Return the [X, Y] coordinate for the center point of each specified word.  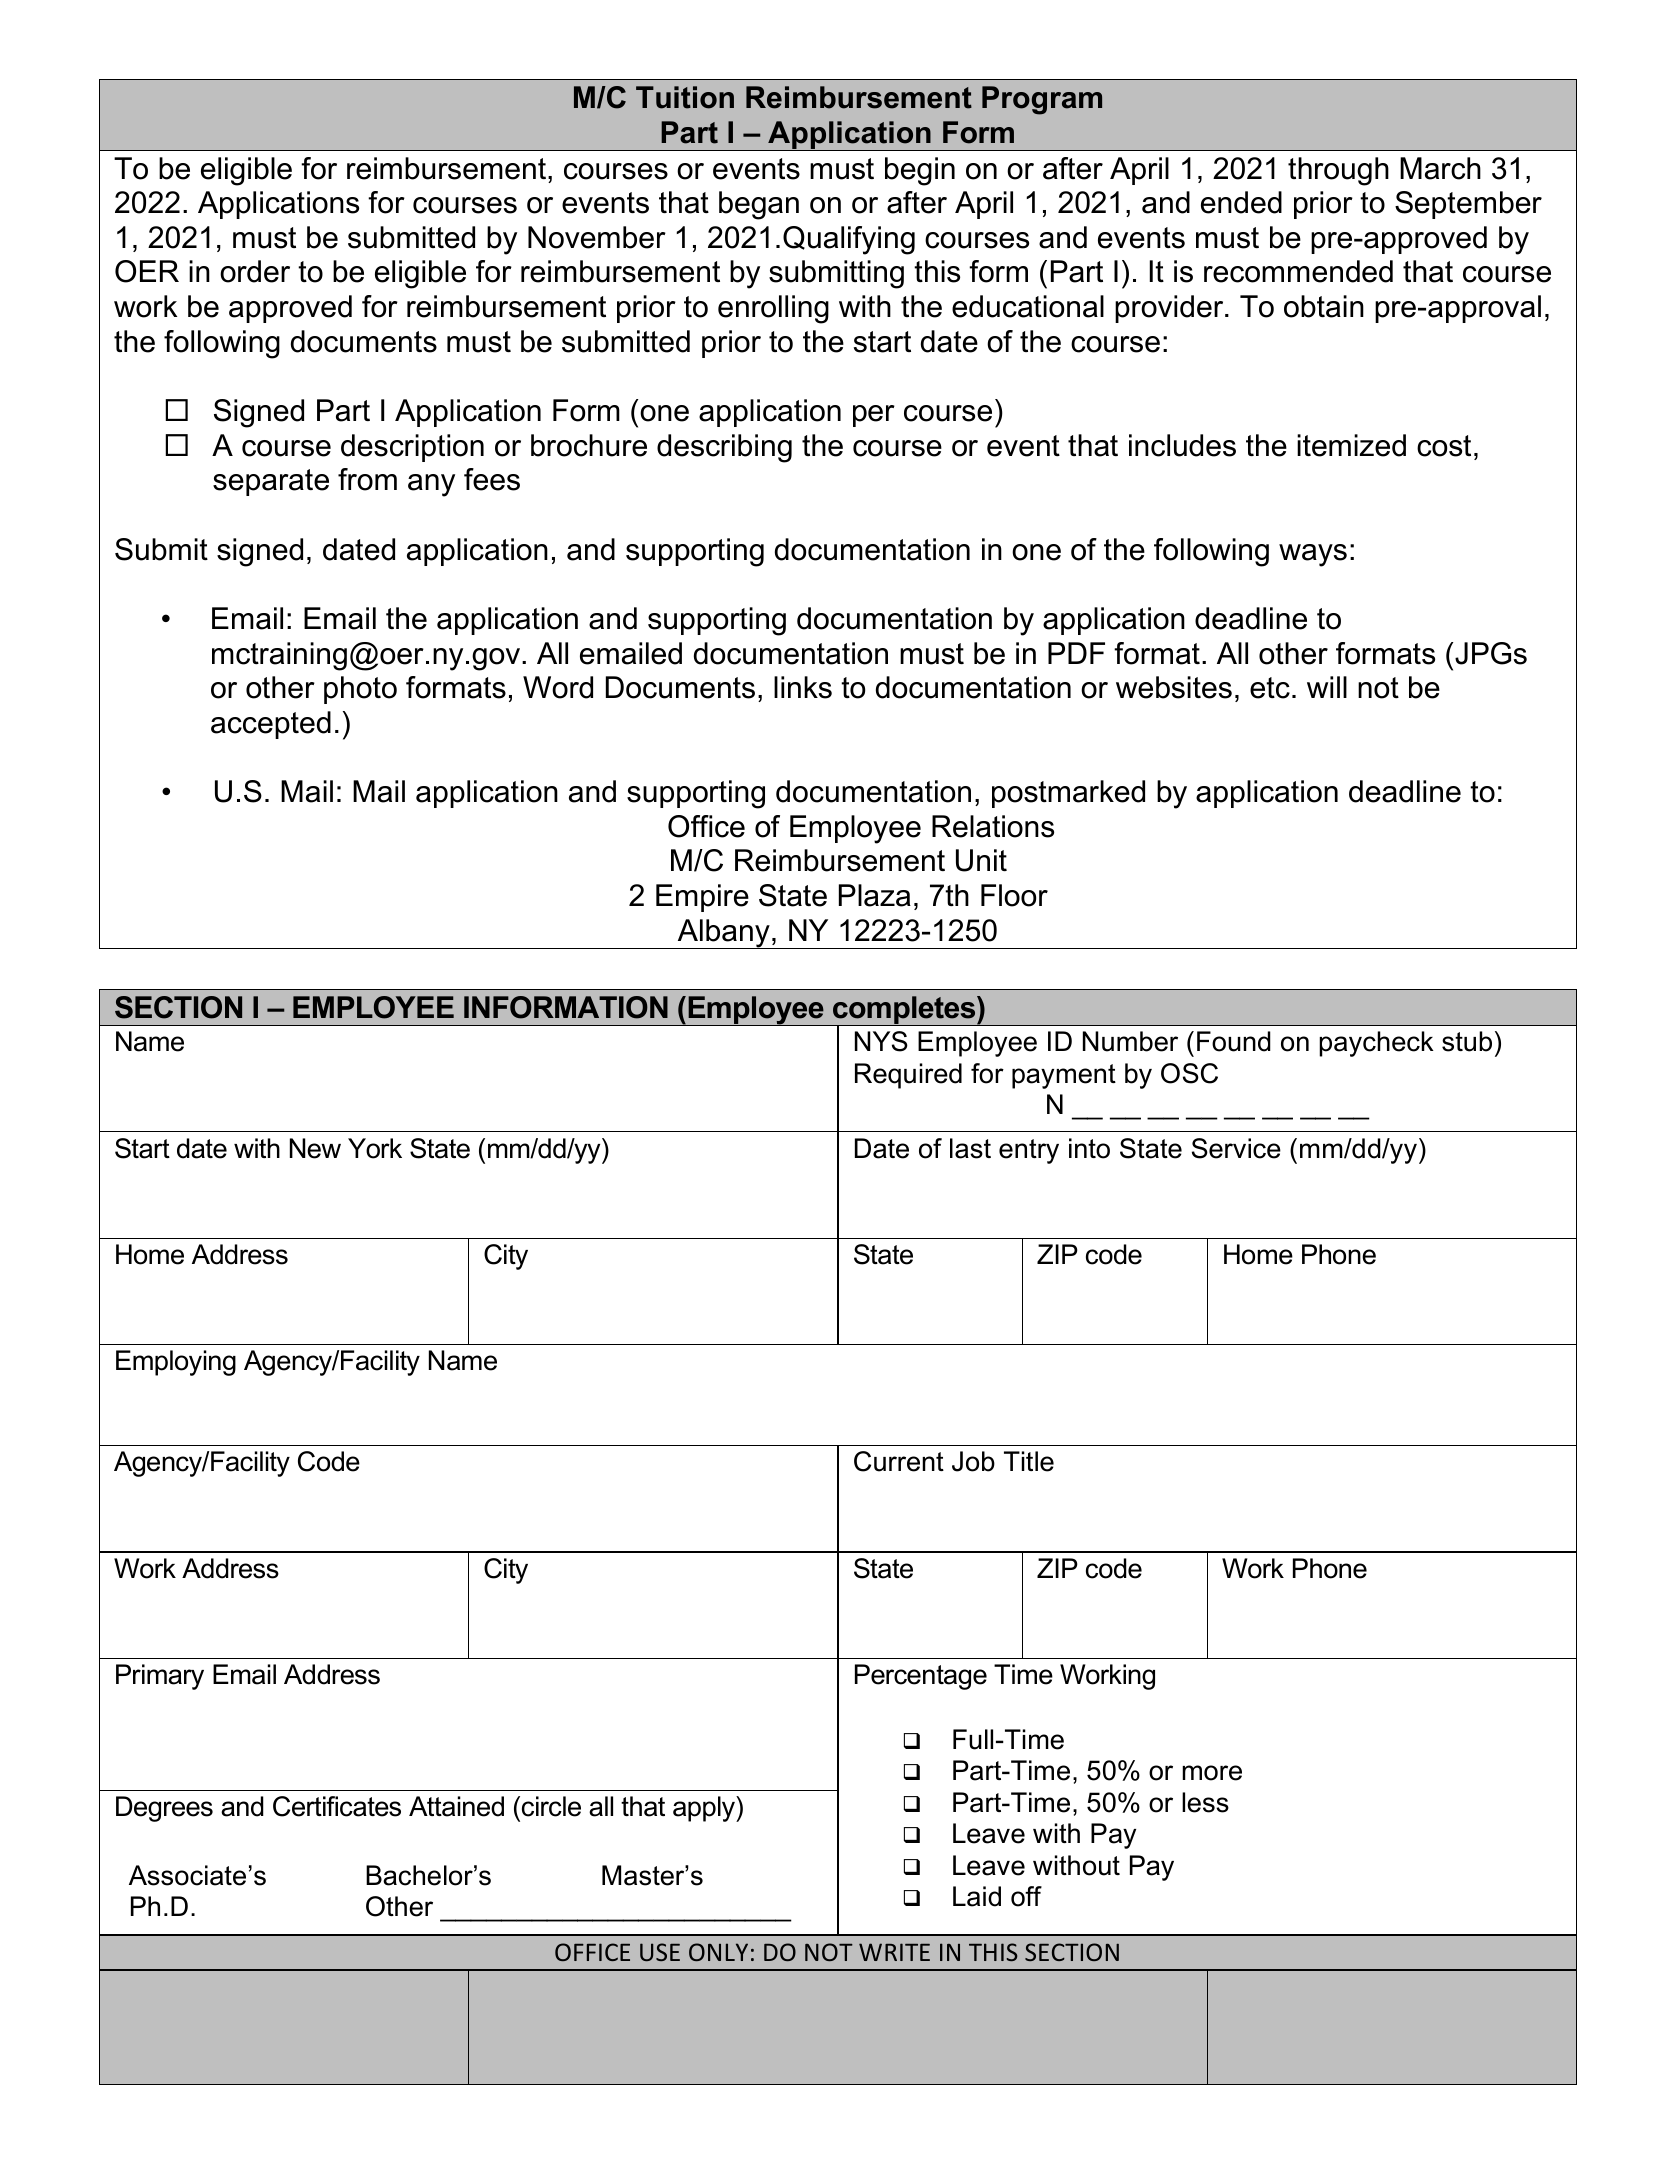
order [255, 271]
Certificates [337, 1806]
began [759, 205]
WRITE [894, 1952]
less [1205, 1802]
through [1338, 171]
